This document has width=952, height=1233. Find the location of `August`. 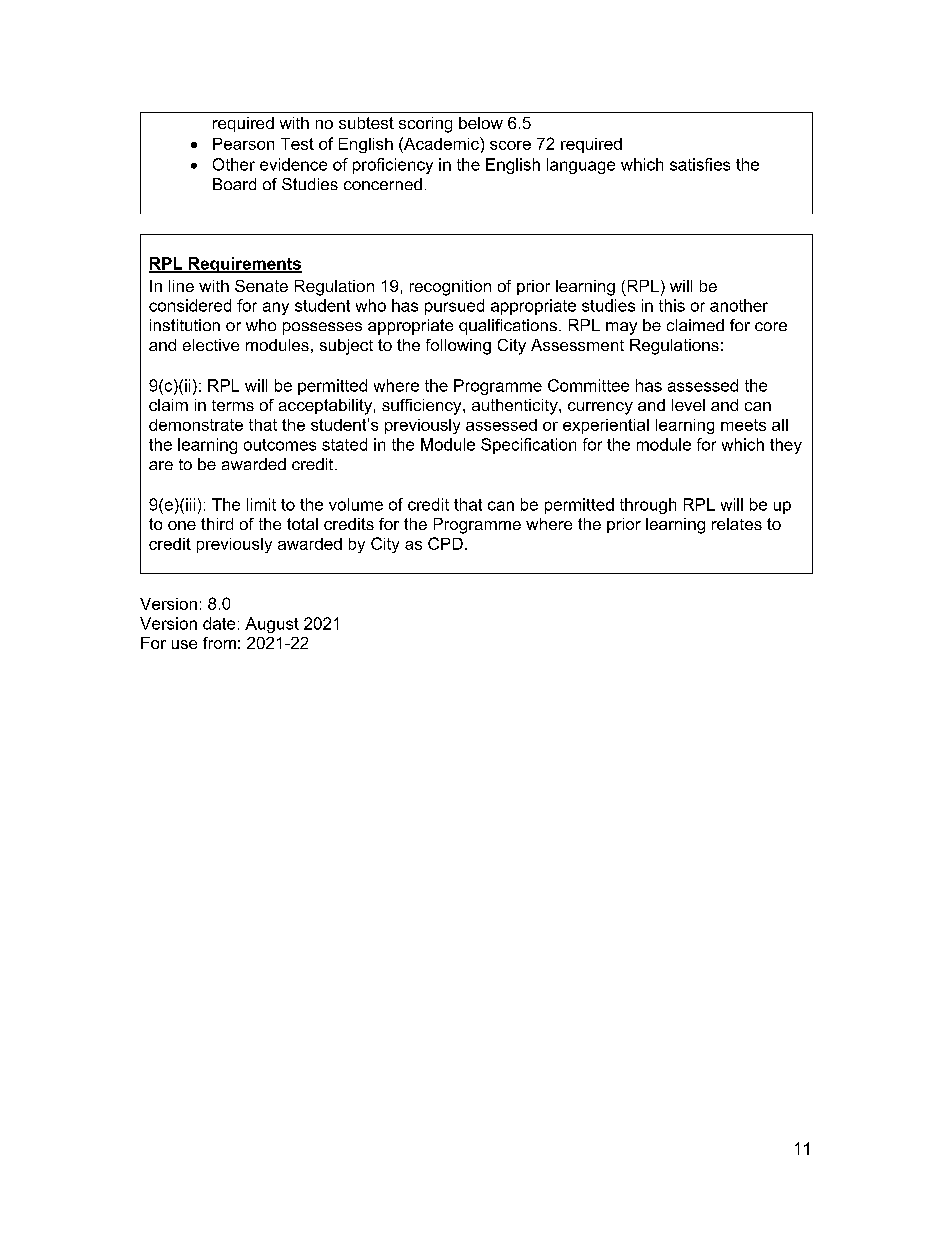

August is located at coordinates (272, 625).
